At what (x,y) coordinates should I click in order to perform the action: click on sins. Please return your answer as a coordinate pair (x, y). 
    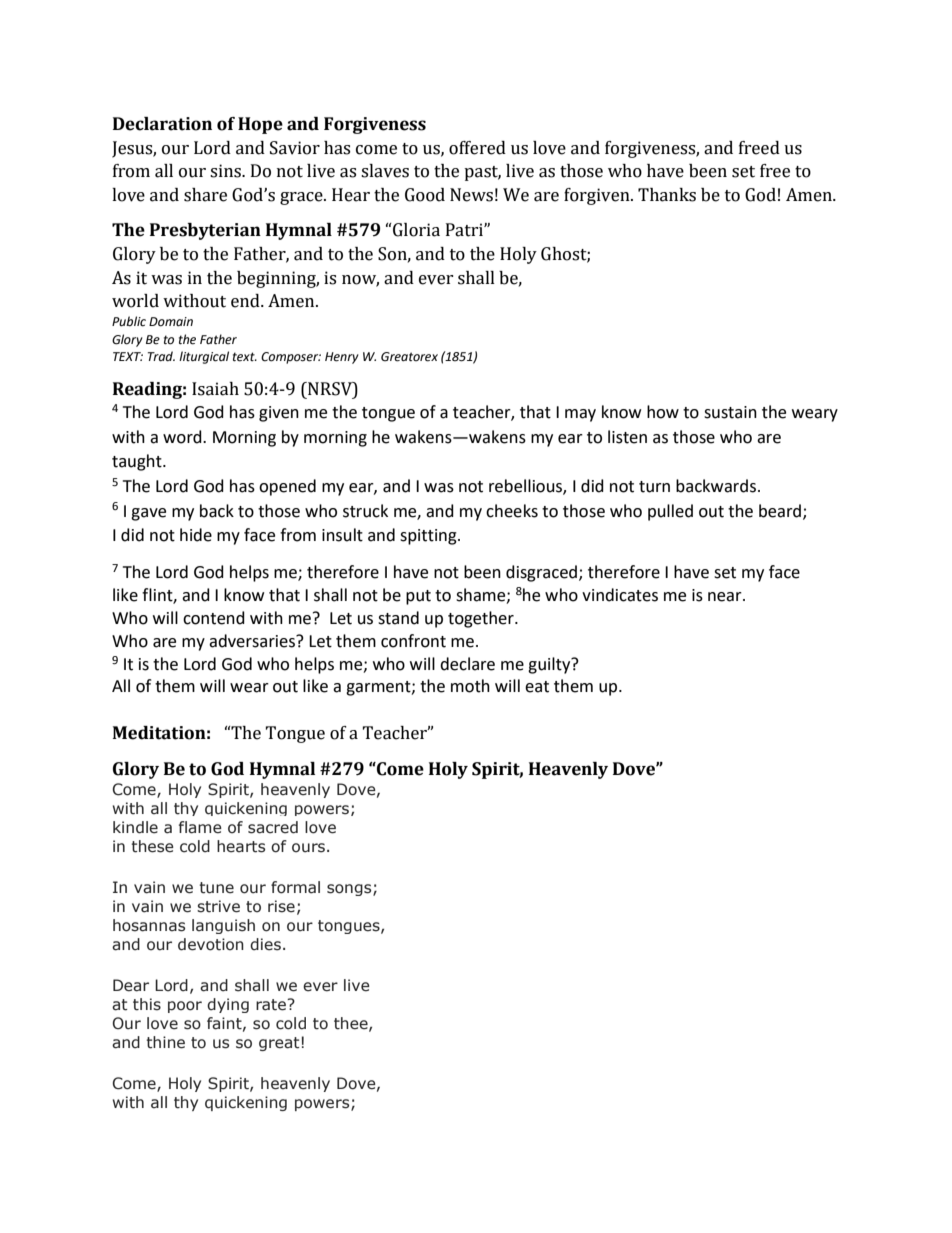
    Looking at the image, I should click on (226, 171).
